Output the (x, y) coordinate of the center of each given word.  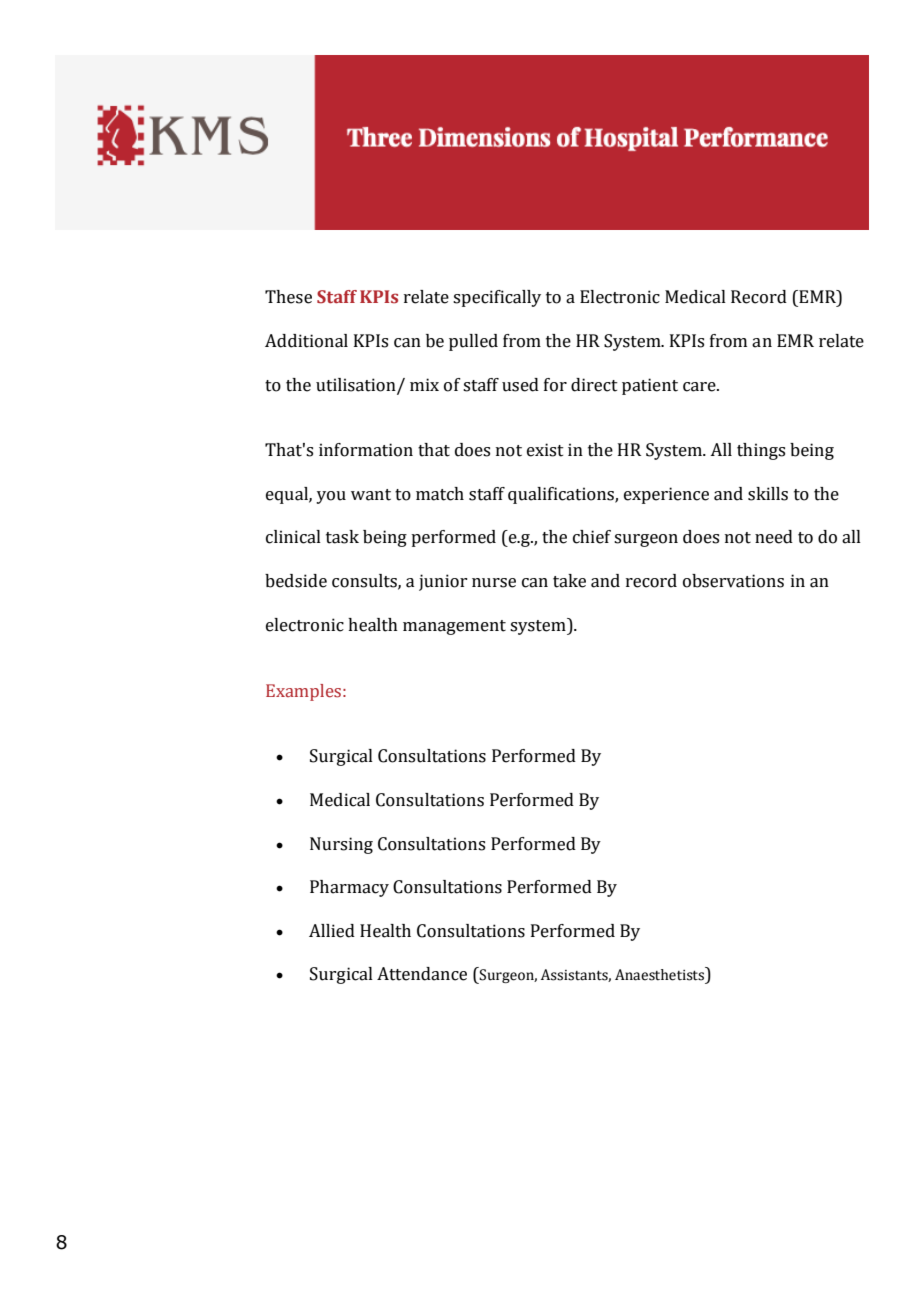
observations (733, 581)
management (454, 627)
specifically (497, 298)
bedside (296, 581)
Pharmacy (349, 888)
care (700, 387)
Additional (306, 341)
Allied (332, 931)
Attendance (422, 974)
